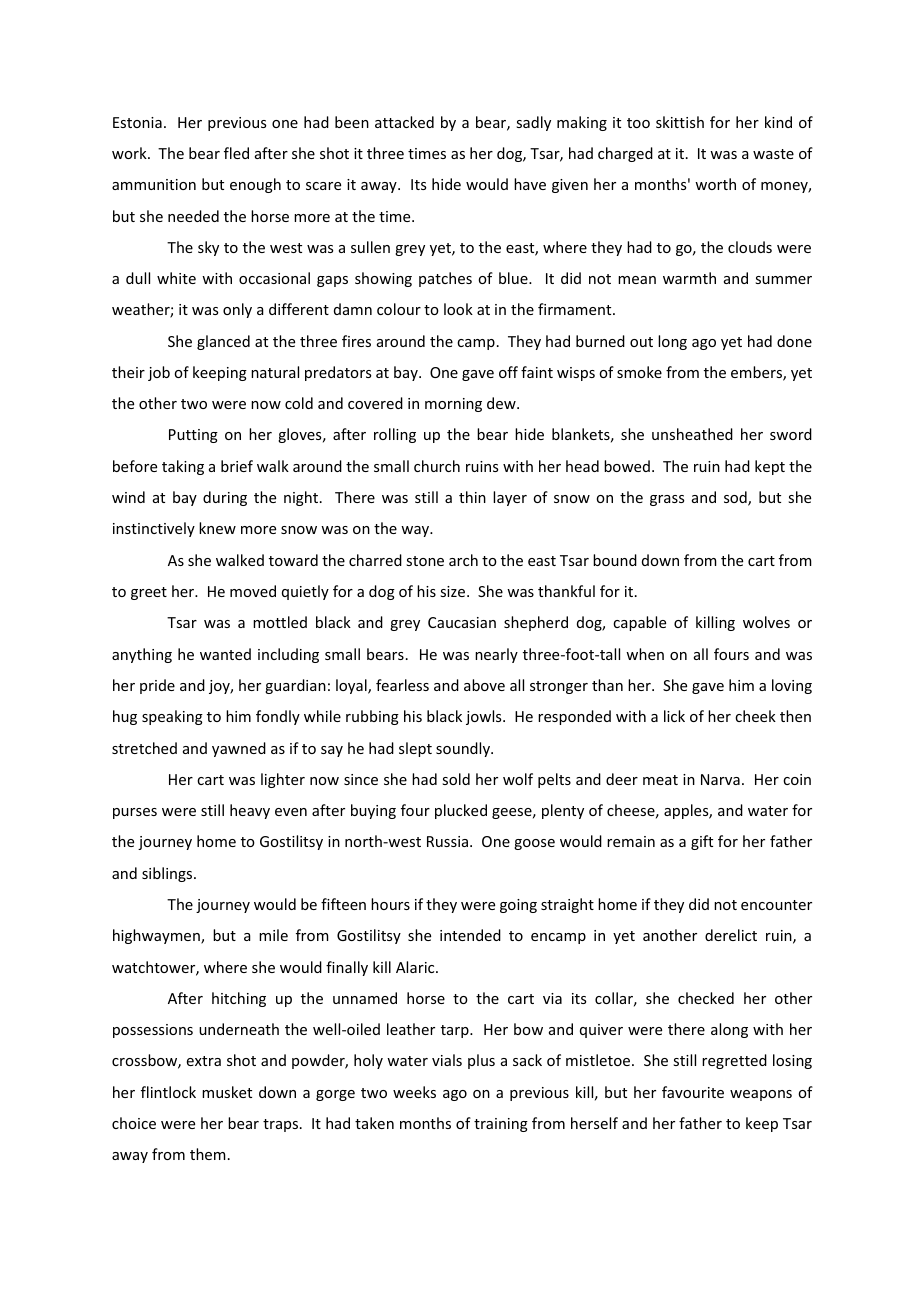  Describe the element at coordinates (715, 184) in the screenshot. I see `worth` at that location.
